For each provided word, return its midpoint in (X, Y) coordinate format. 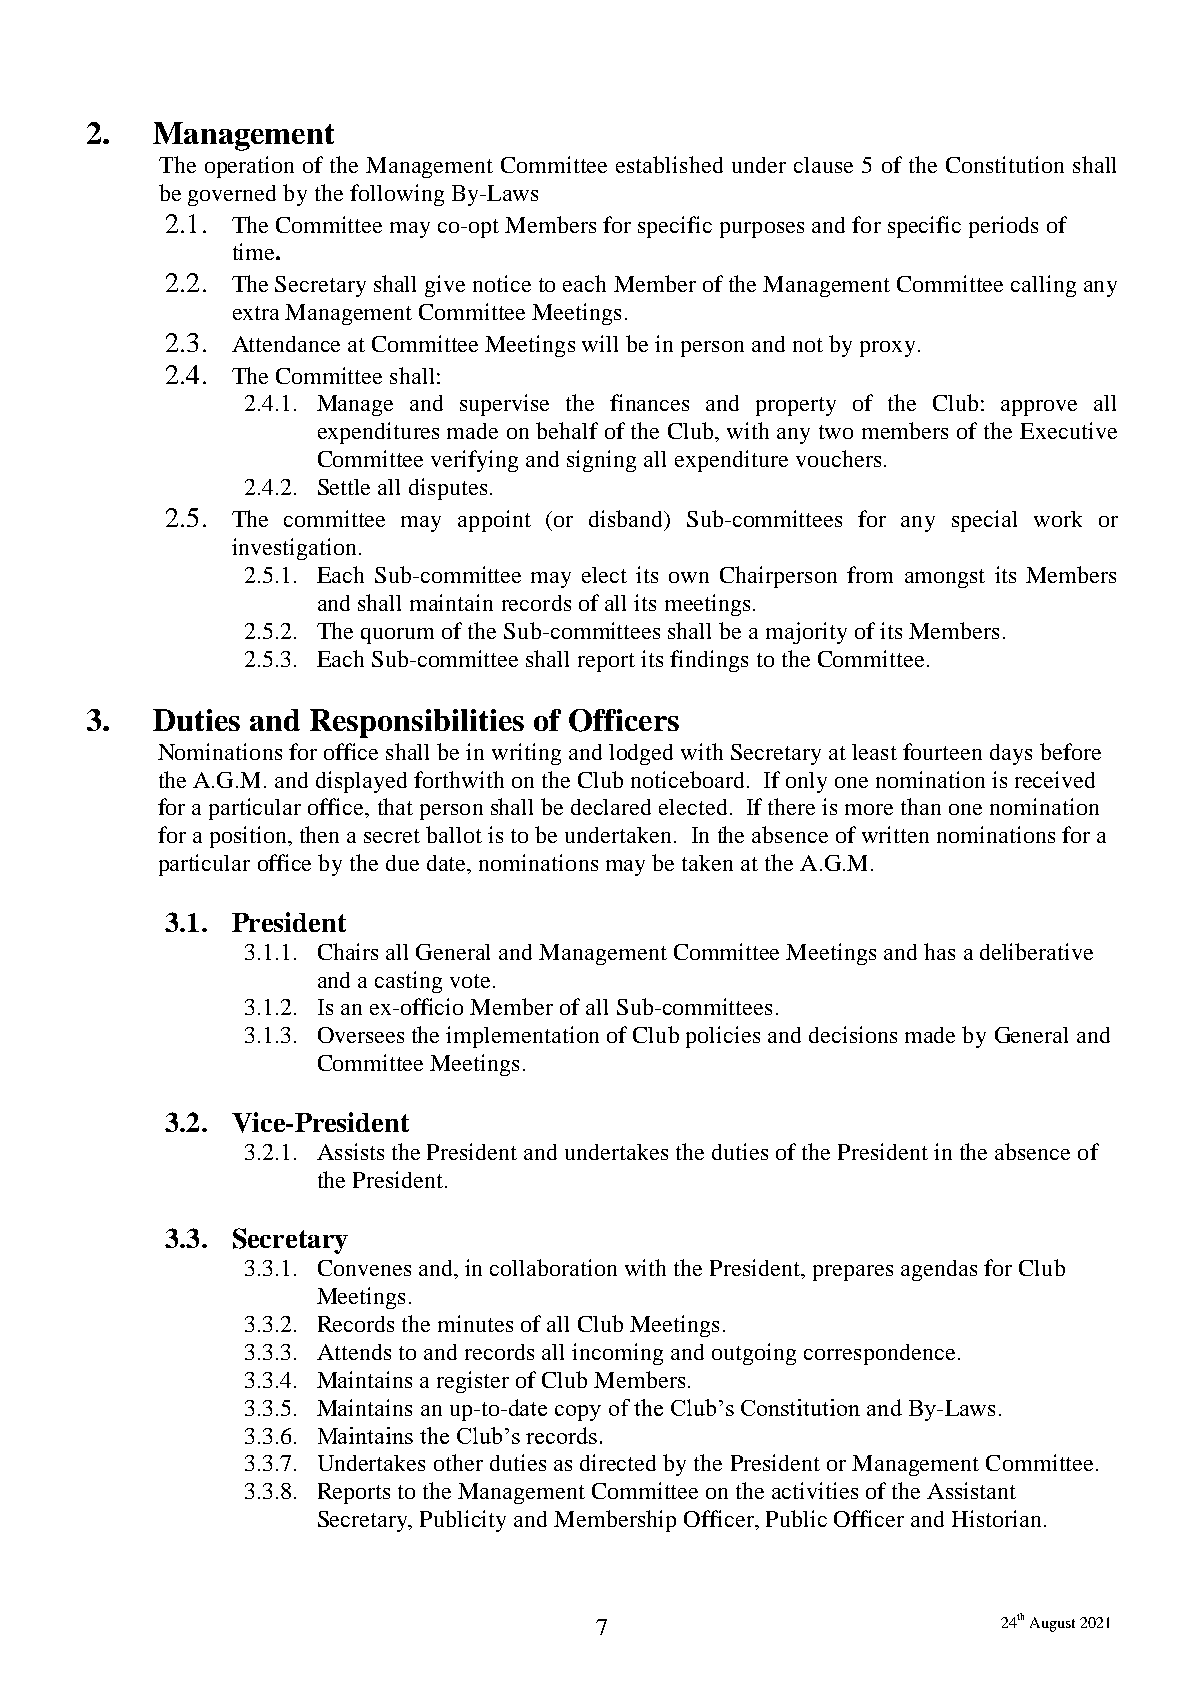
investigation (294, 549)
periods (1003, 227)
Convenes (364, 1268)
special (984, 521)
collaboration (553, 1267)
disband (627, 520)
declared (611, 807)
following (397, 195)
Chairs (348, 951)
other (458, 1462)
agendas (939, 1270)
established (669, 164)
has (939, 951)
